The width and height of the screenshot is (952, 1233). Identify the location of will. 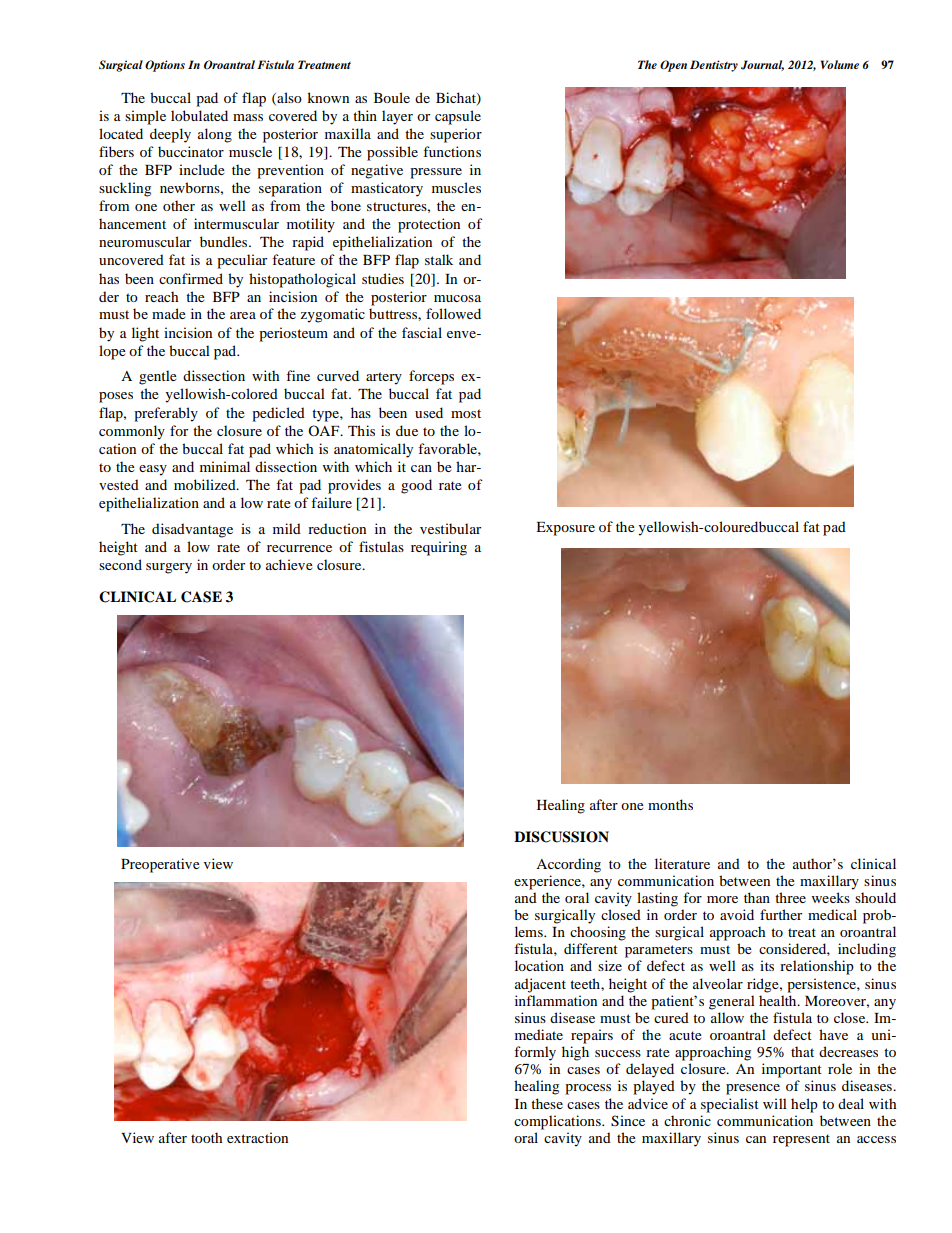
(775, 1103).
